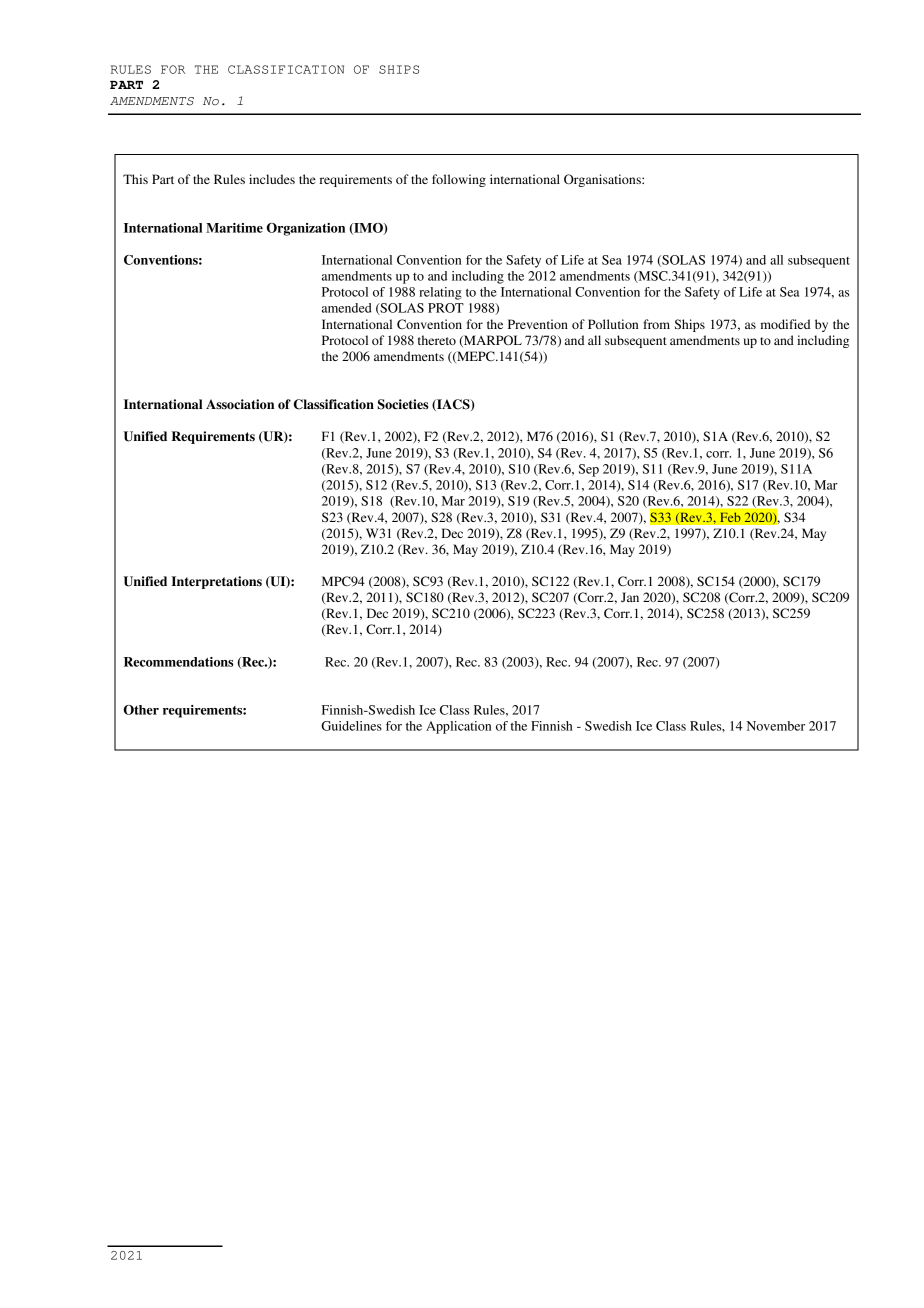 The height and width of the screenshot is (1308, 924). Describe the element at coordinates (216, 582) in the screenshot. I see `Interpretations` at that location.
